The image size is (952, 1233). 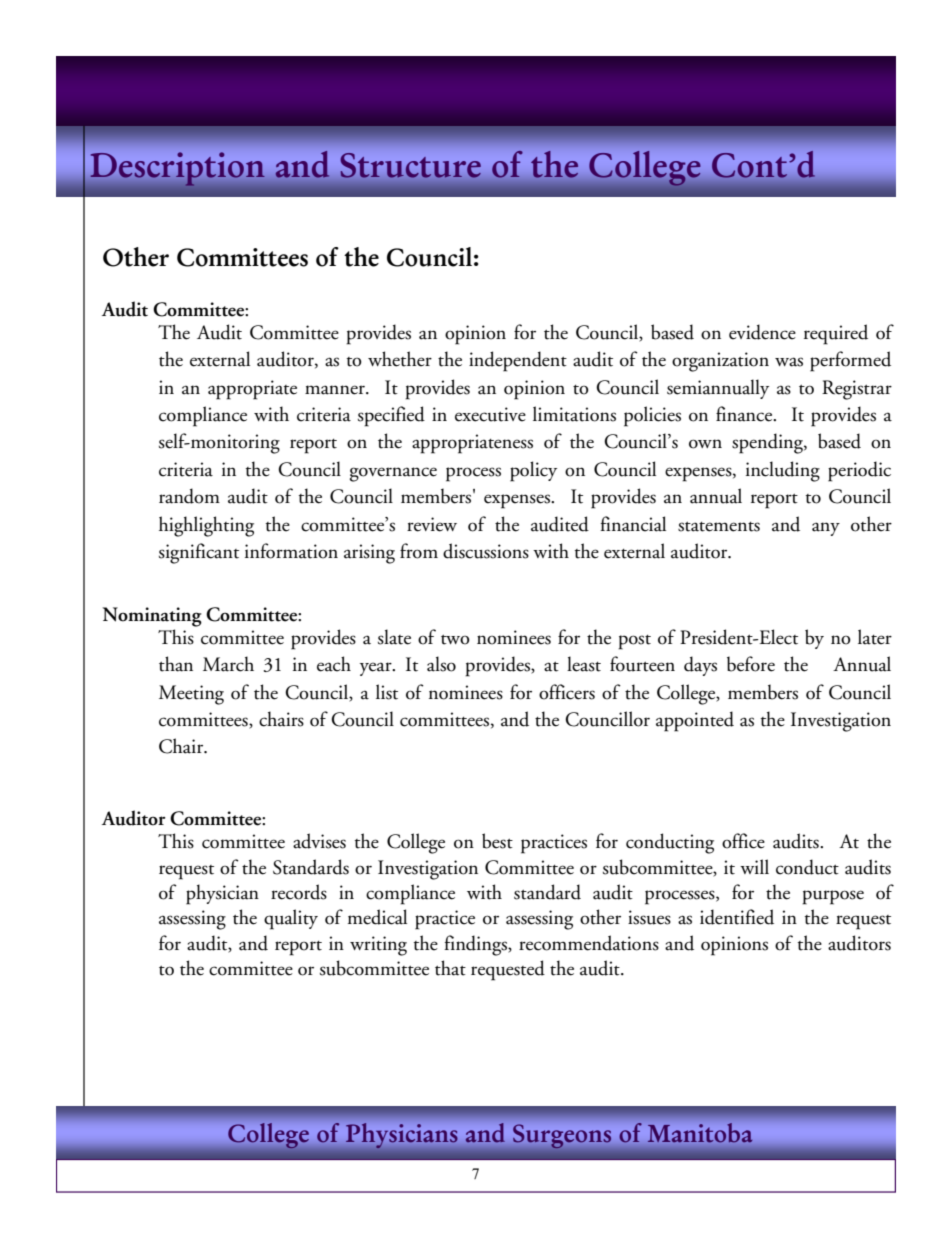 I want to click on evidence, so click(x=762, y=332).
